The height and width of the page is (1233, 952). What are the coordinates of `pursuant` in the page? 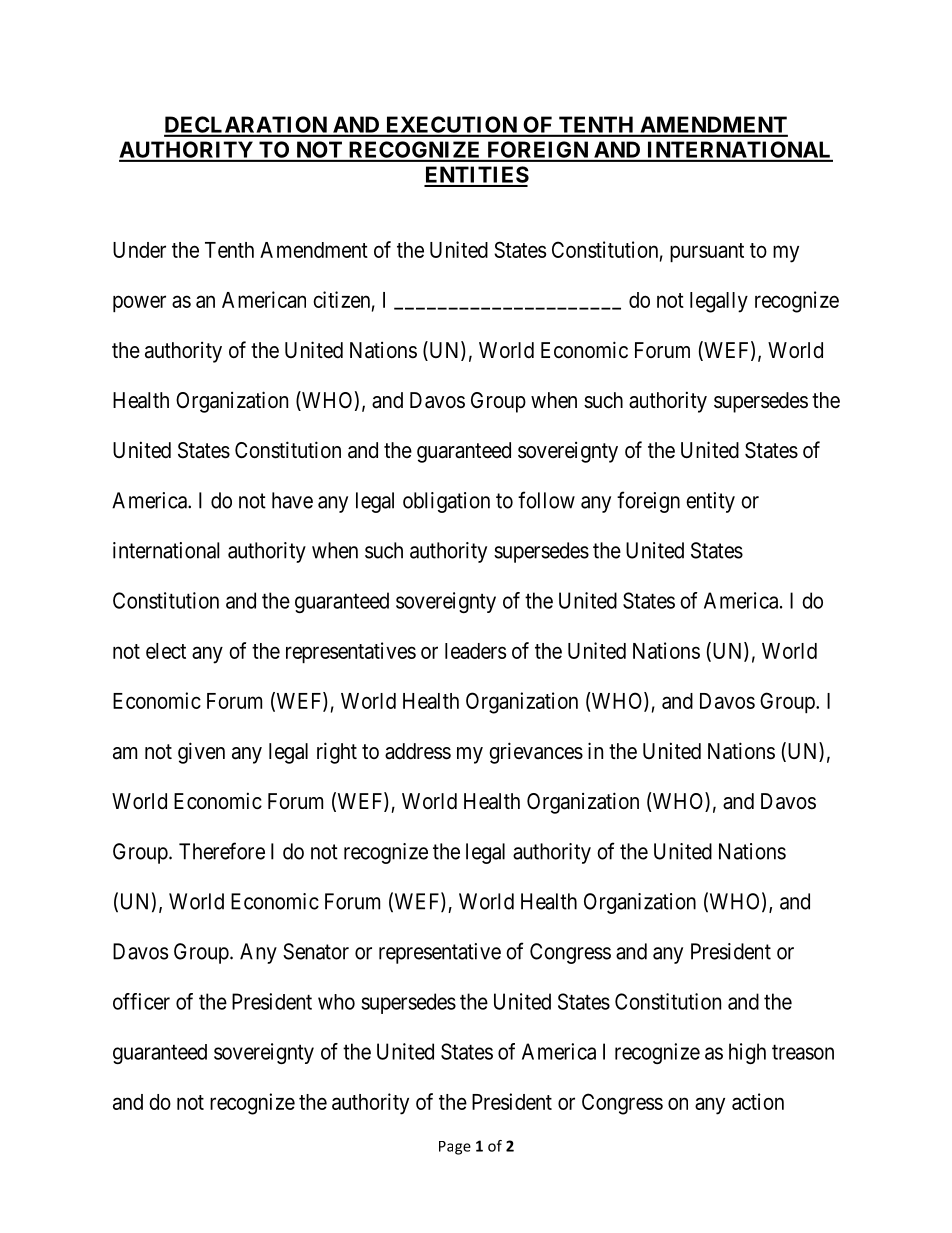 It's located at (707, 252).
